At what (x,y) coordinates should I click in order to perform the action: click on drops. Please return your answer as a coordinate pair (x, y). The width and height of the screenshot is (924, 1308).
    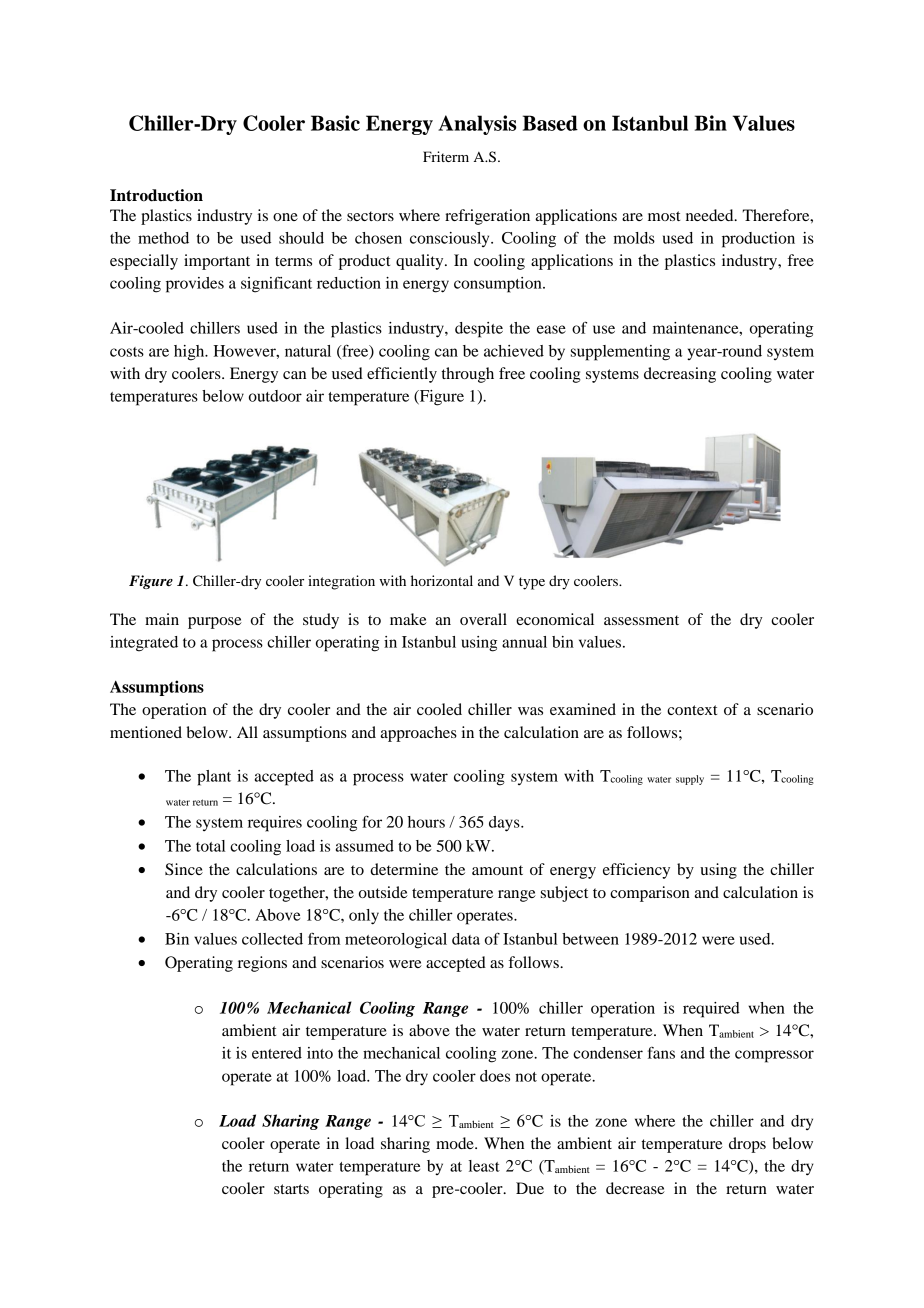
    Looking at the image, I should click on (747, 1145).
